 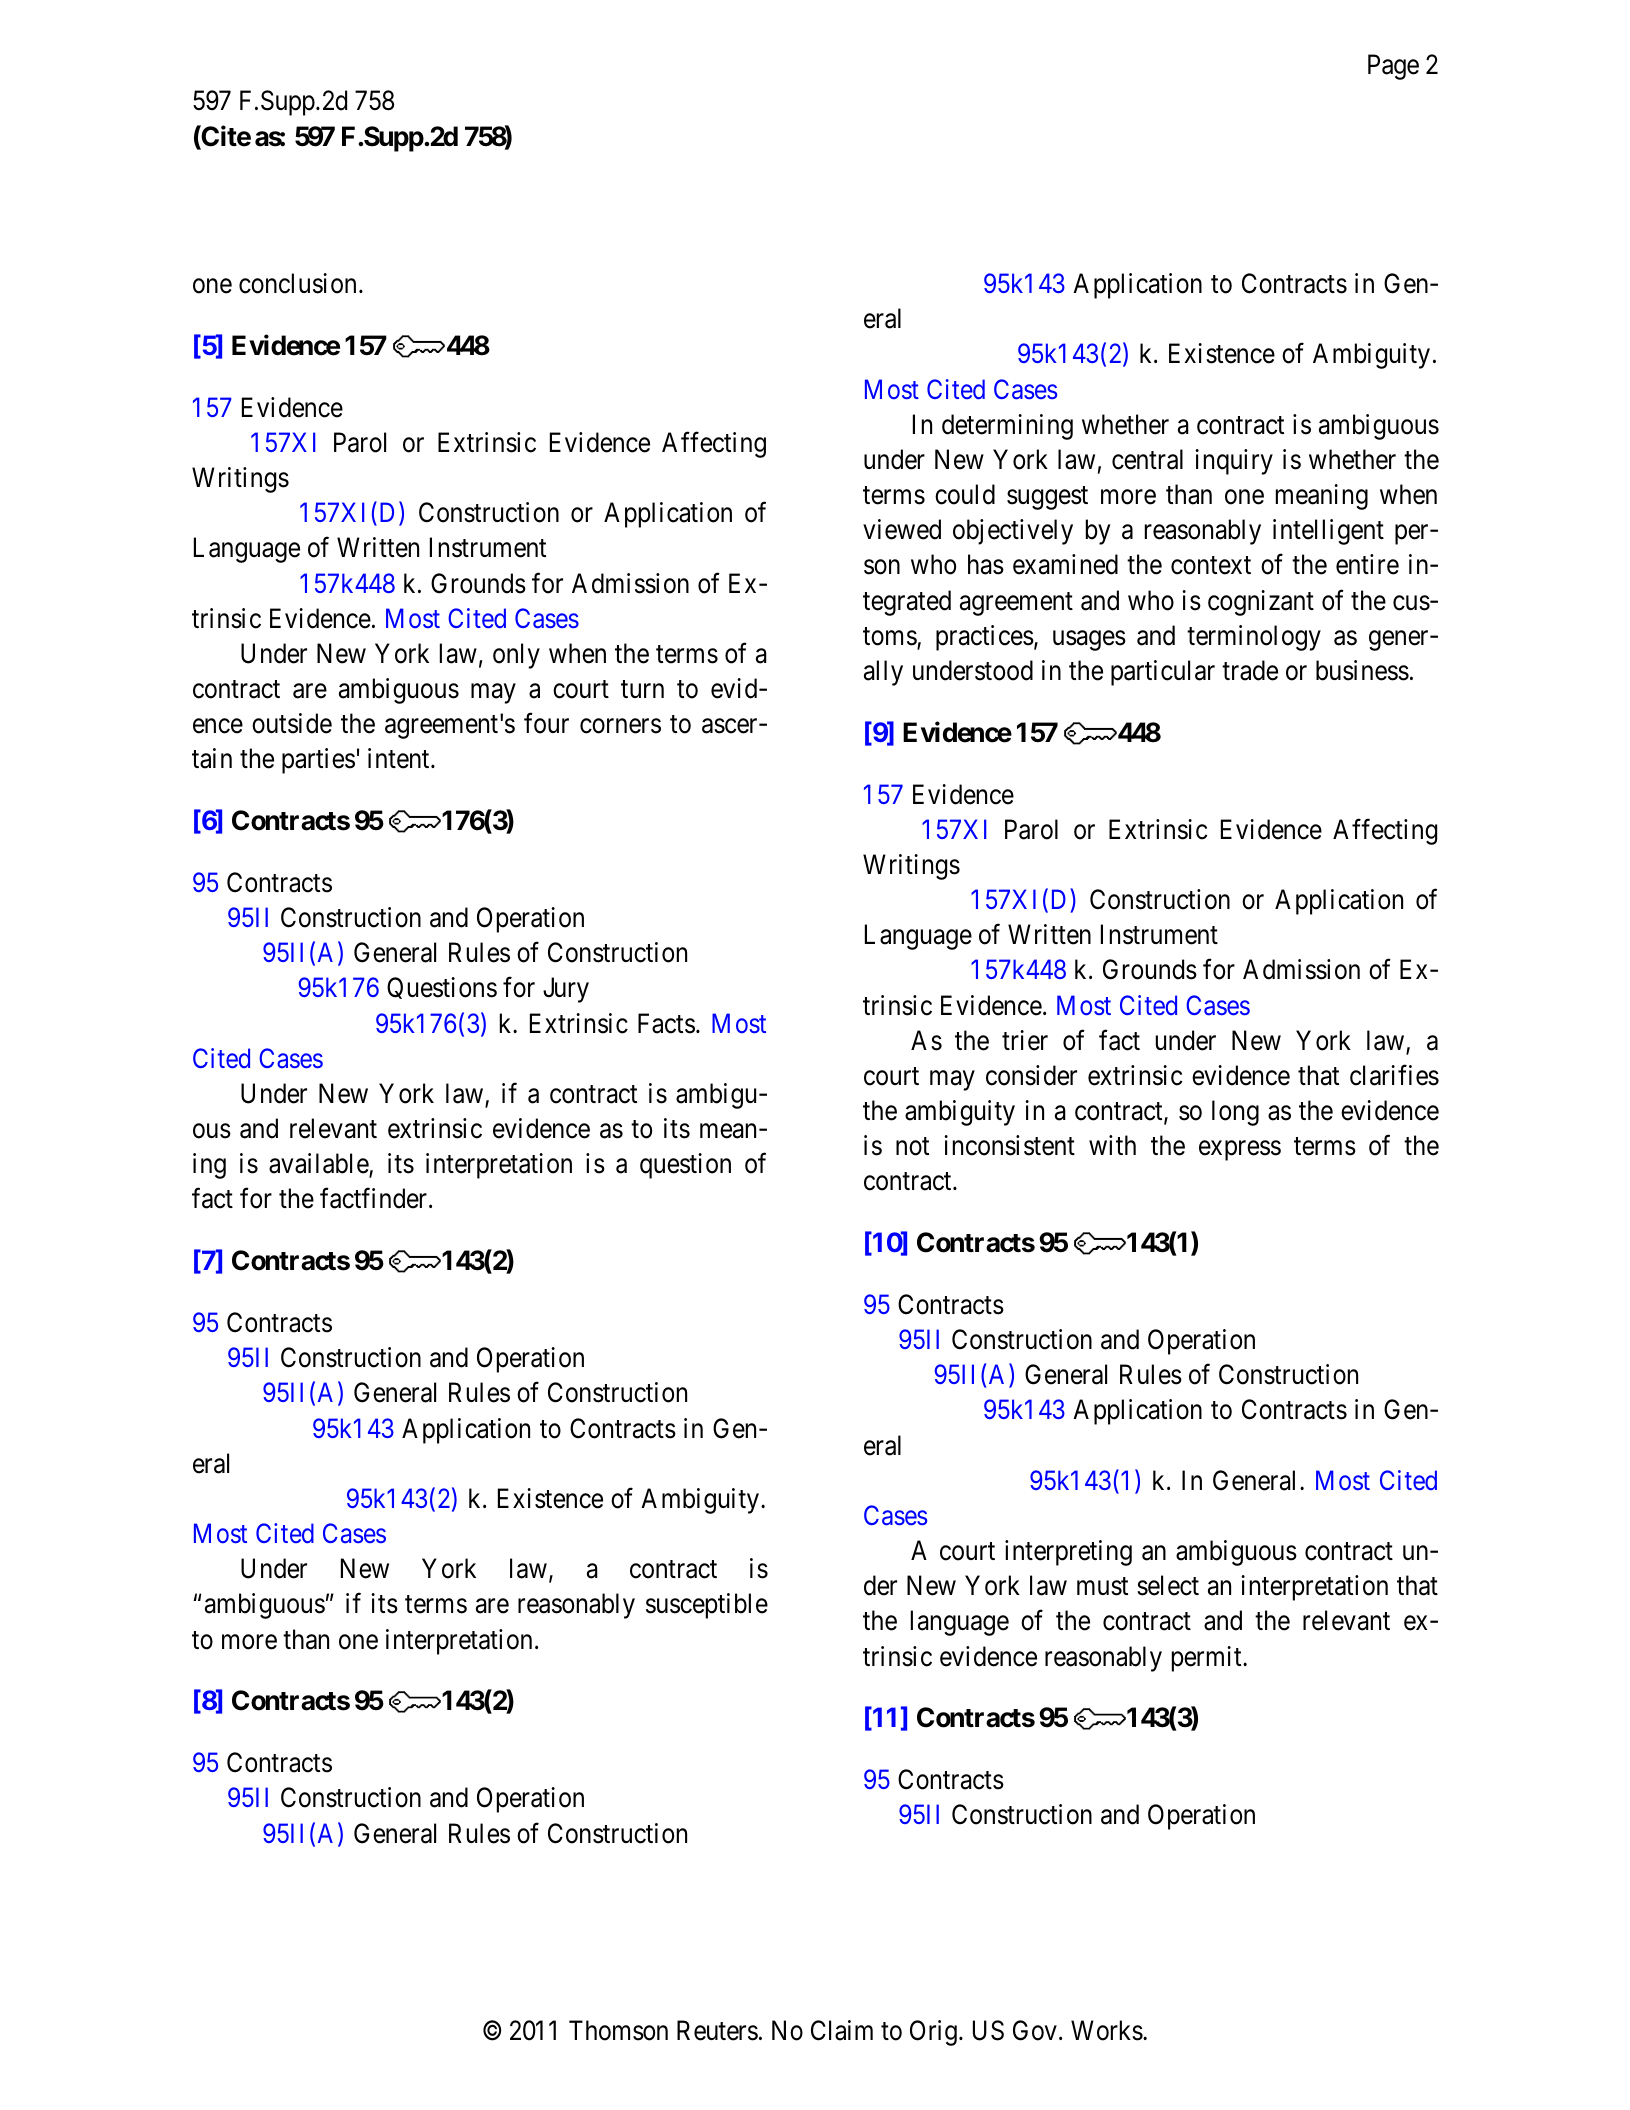 I want to click on long, so click(x=1235, y=1113).
